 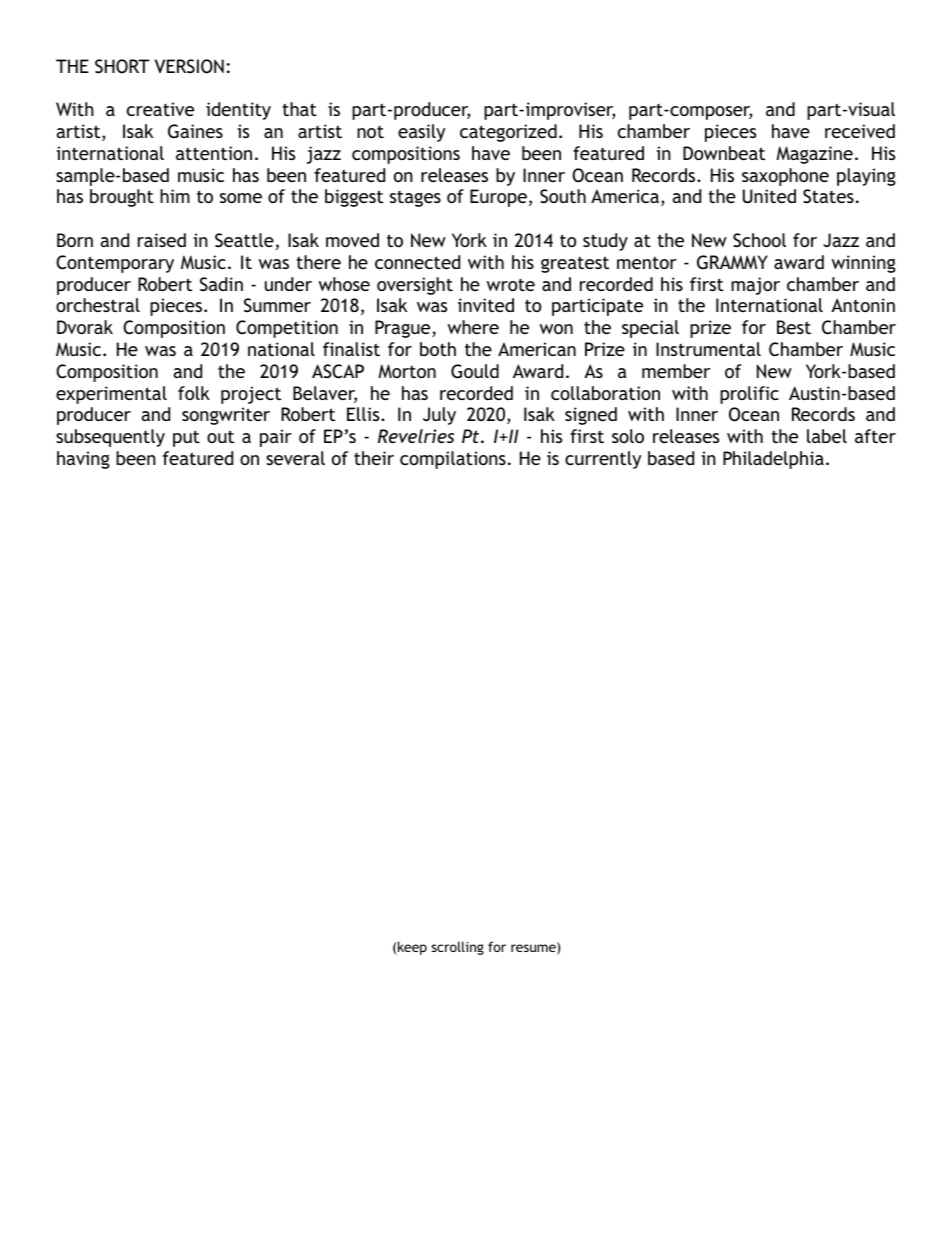 I want to click on keep, so click(x=412, y=948).
